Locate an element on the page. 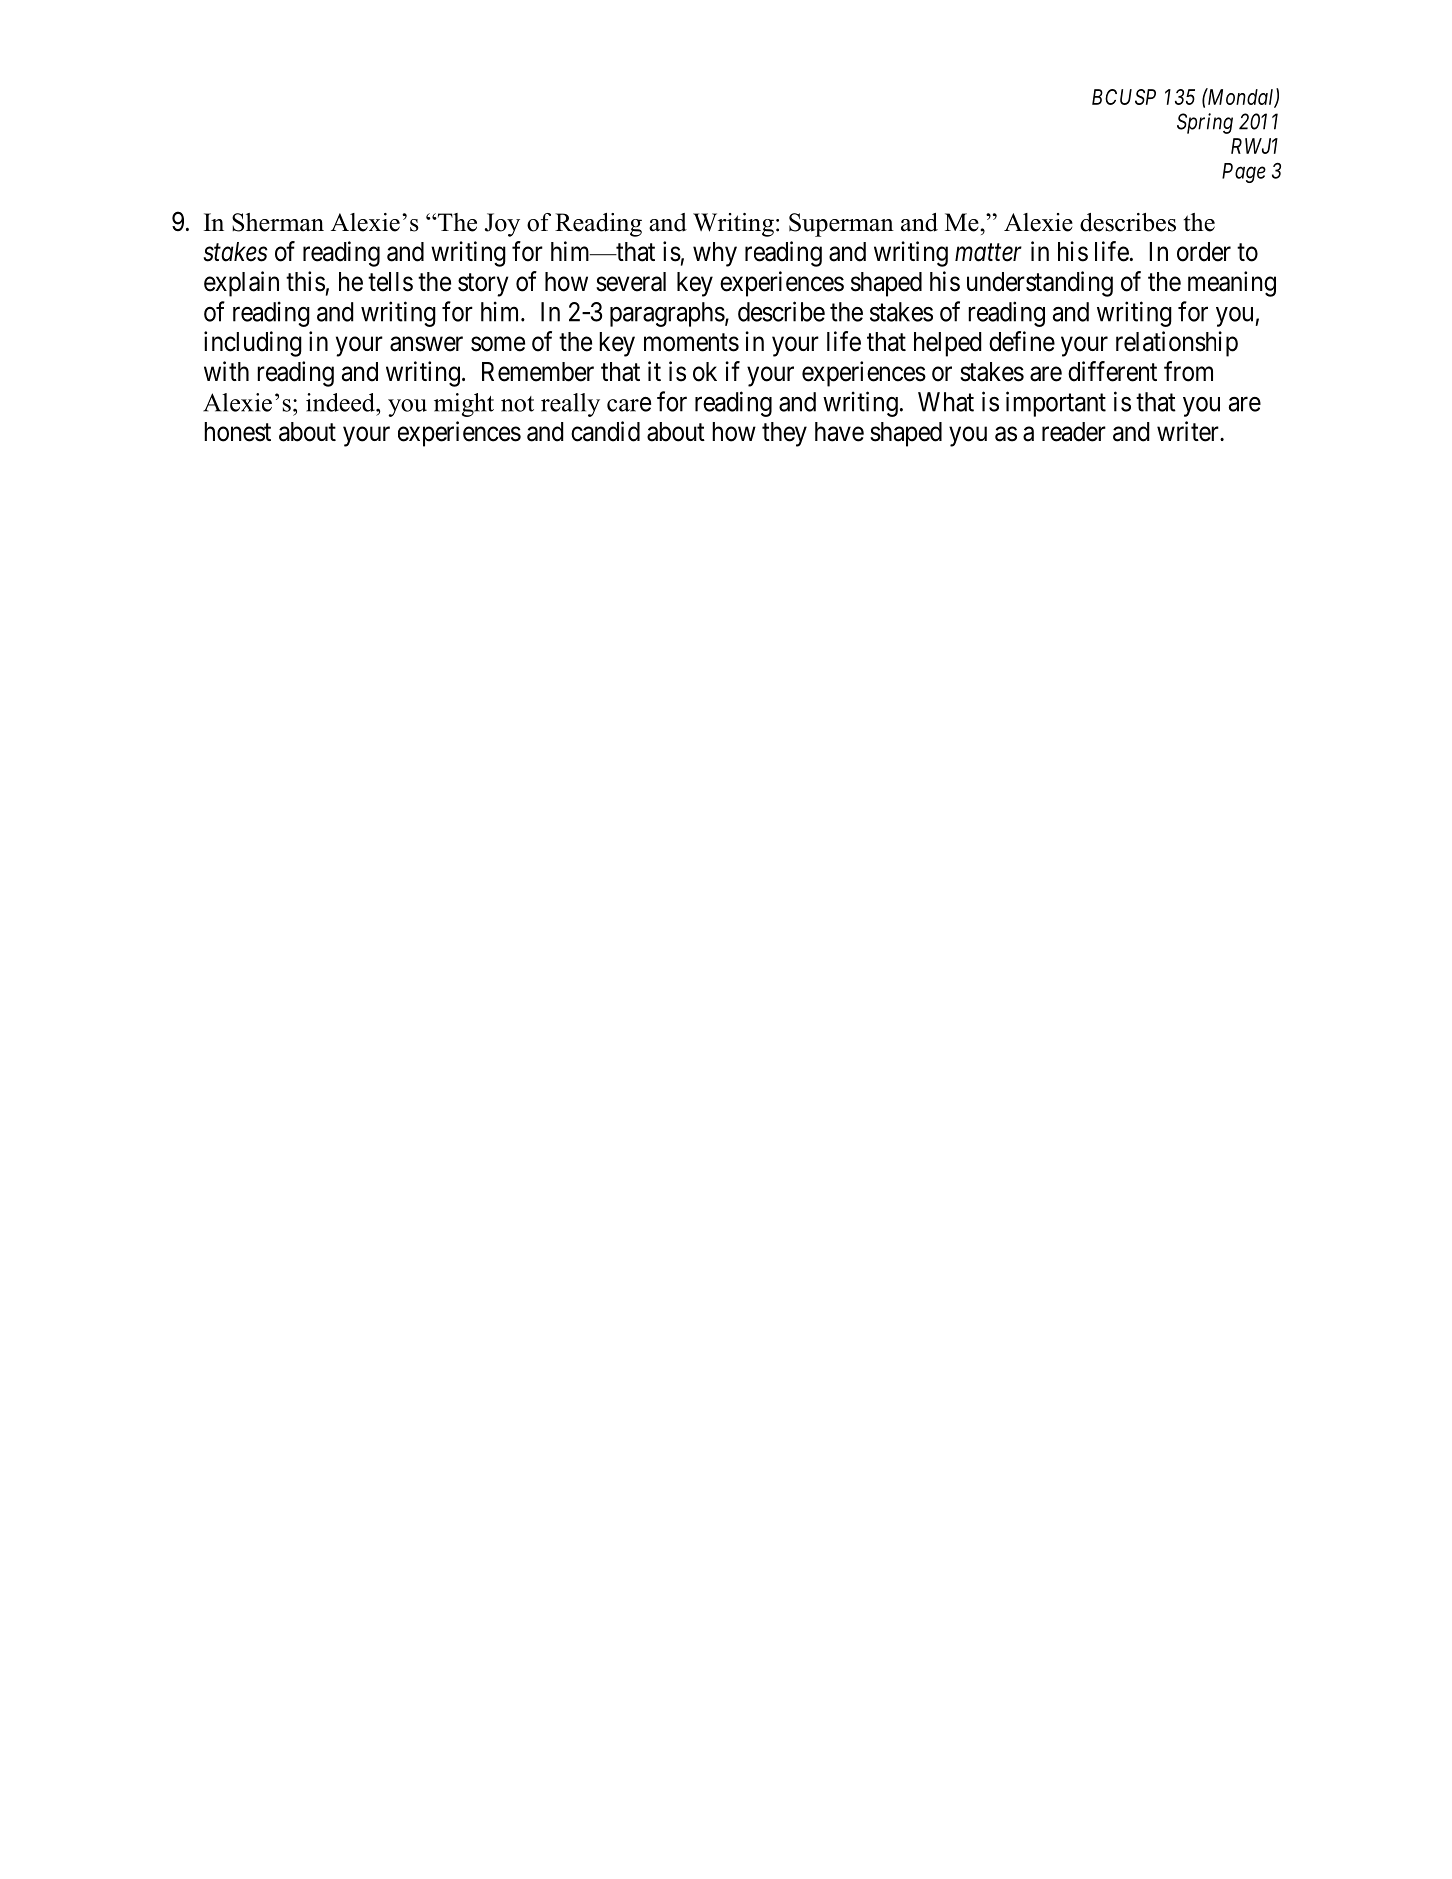 Image resolution: width=1452 pixels, height=1879 pixels. Page is located at coordinates (1244, 173).
